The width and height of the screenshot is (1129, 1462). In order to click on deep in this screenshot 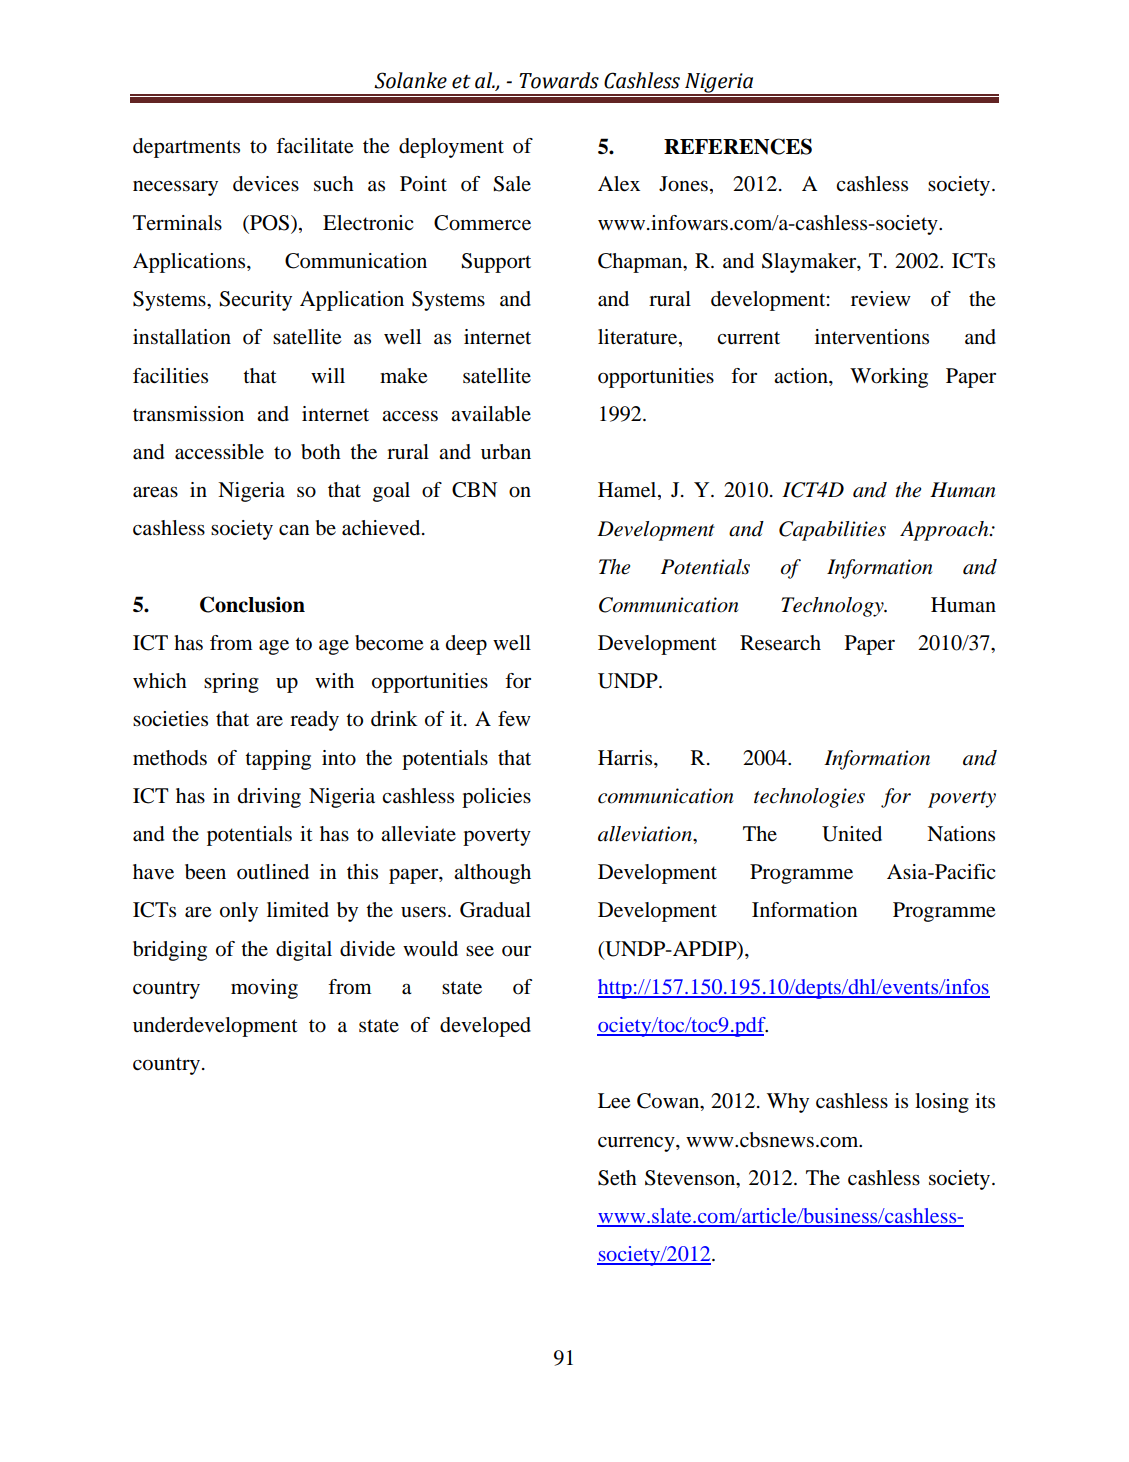, I will do `click(466, 645)`.
